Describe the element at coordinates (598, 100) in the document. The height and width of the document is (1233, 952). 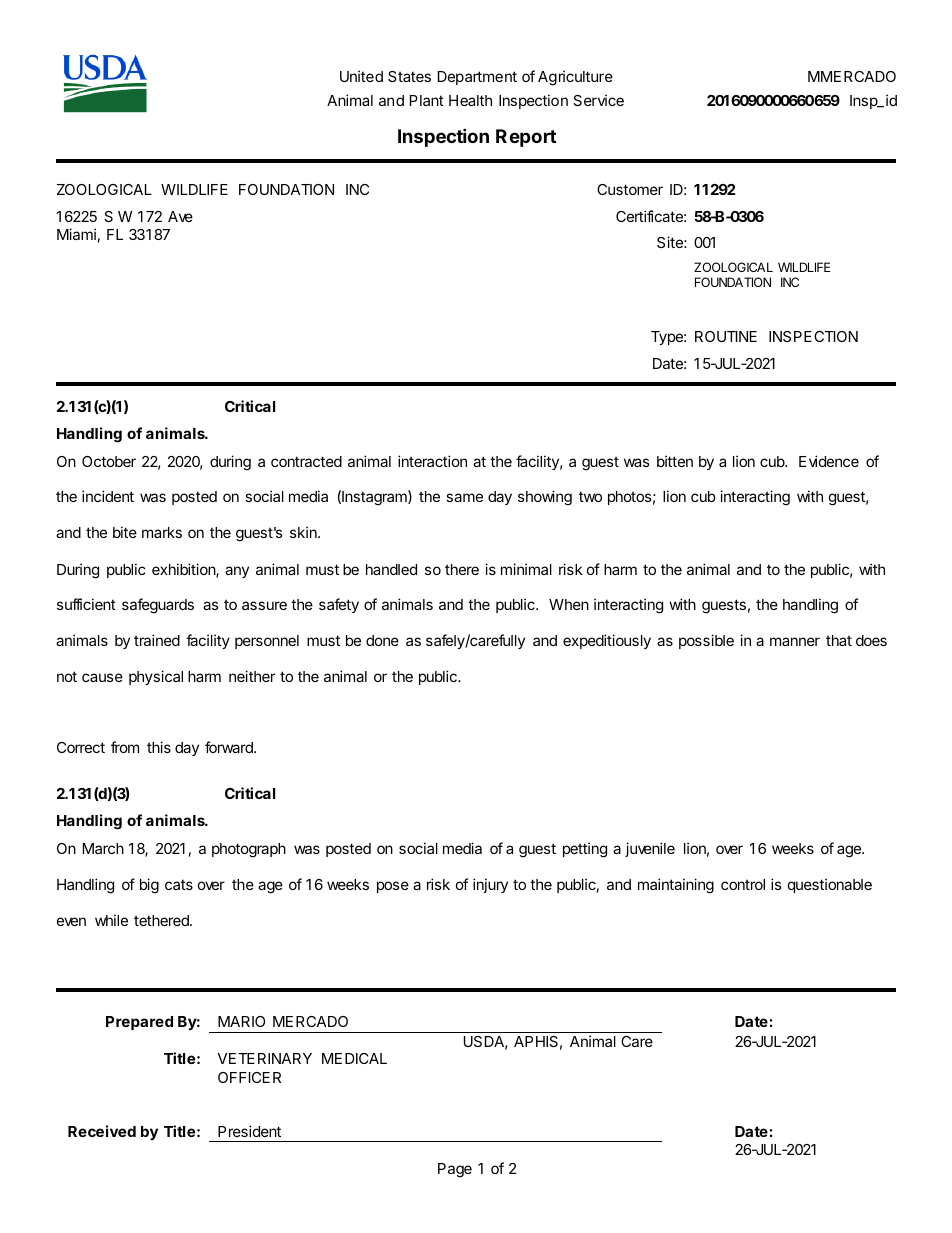
I see `Service` at that location.
